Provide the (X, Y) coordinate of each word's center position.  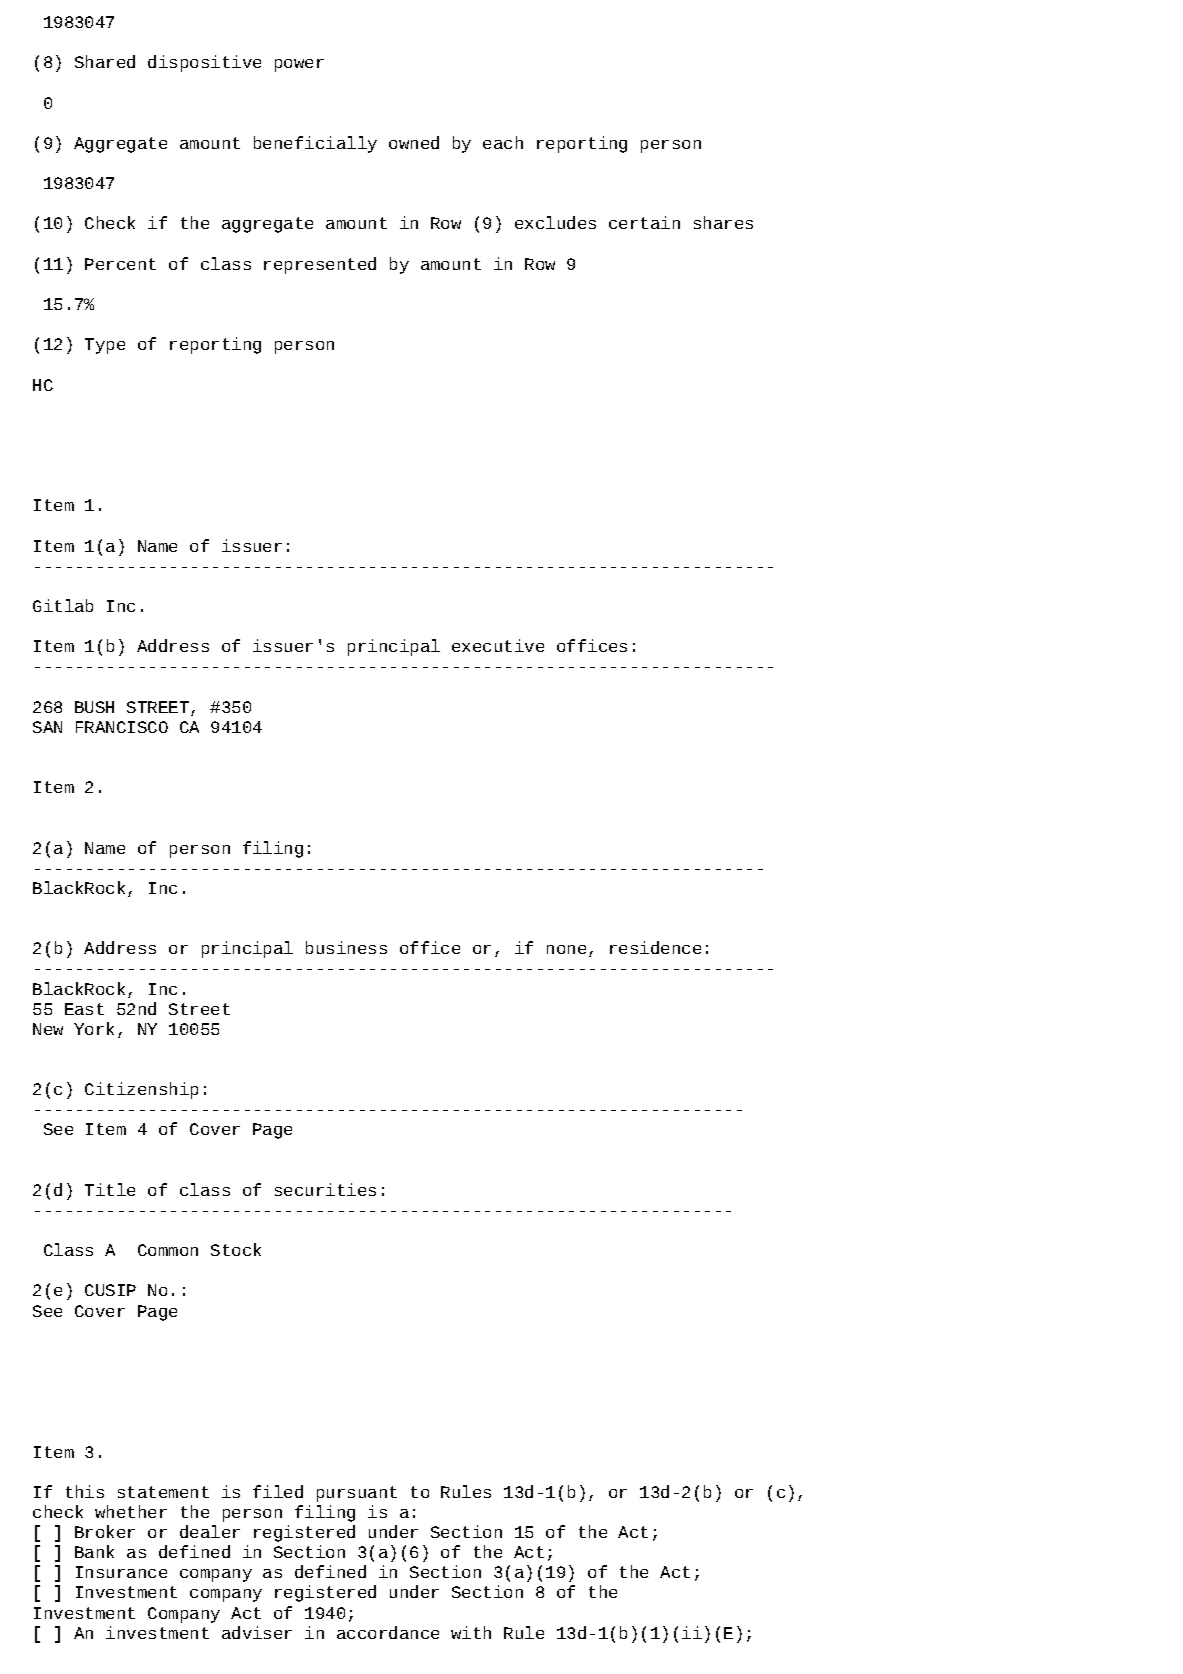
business (346, 947)
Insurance (121, 1572)
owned (414, 142)
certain (644, 222)
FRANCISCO (122, 727)
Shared (105, 61)
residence (655, 947)
